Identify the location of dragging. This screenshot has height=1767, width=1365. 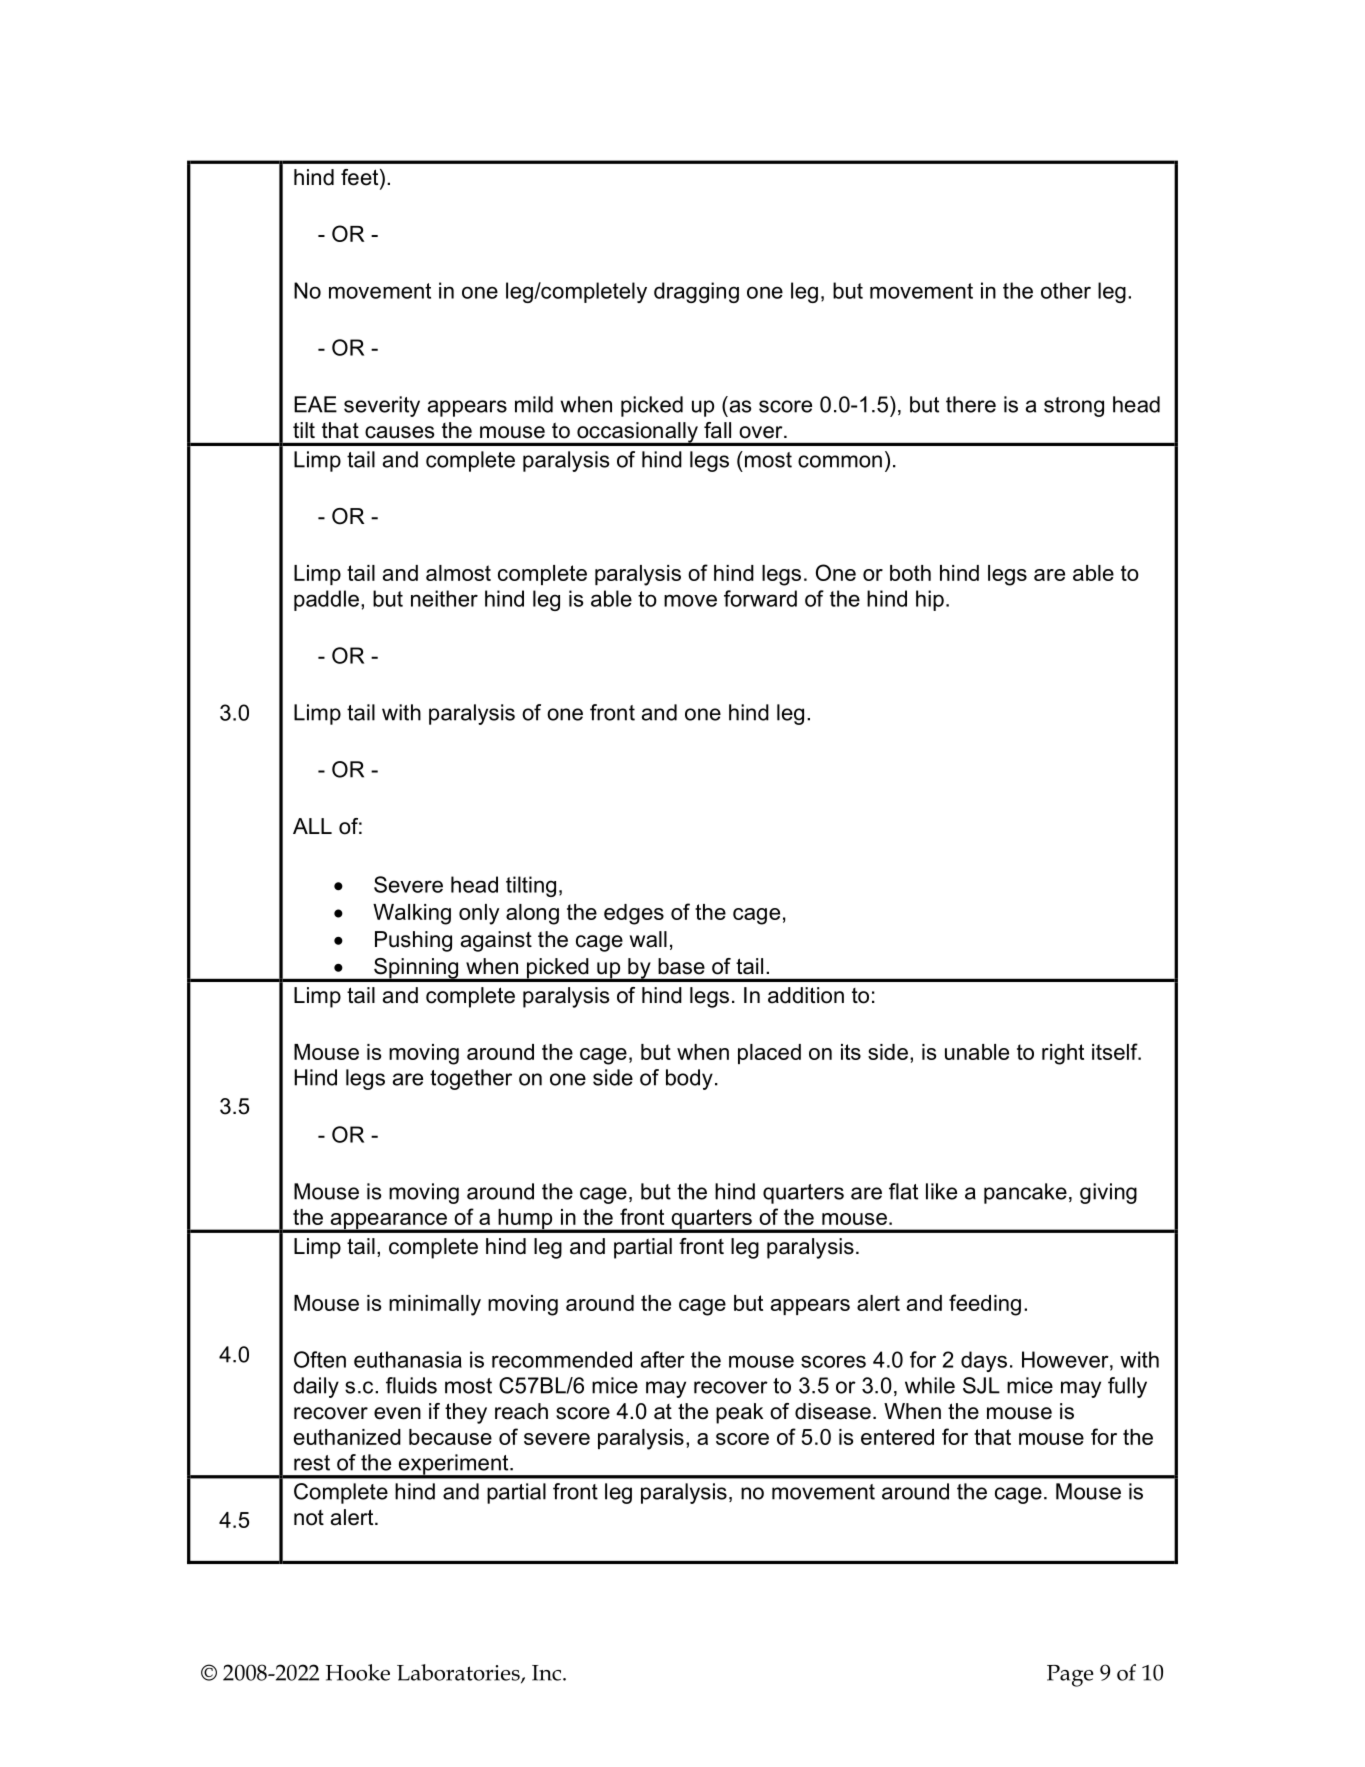
(696, 292).
